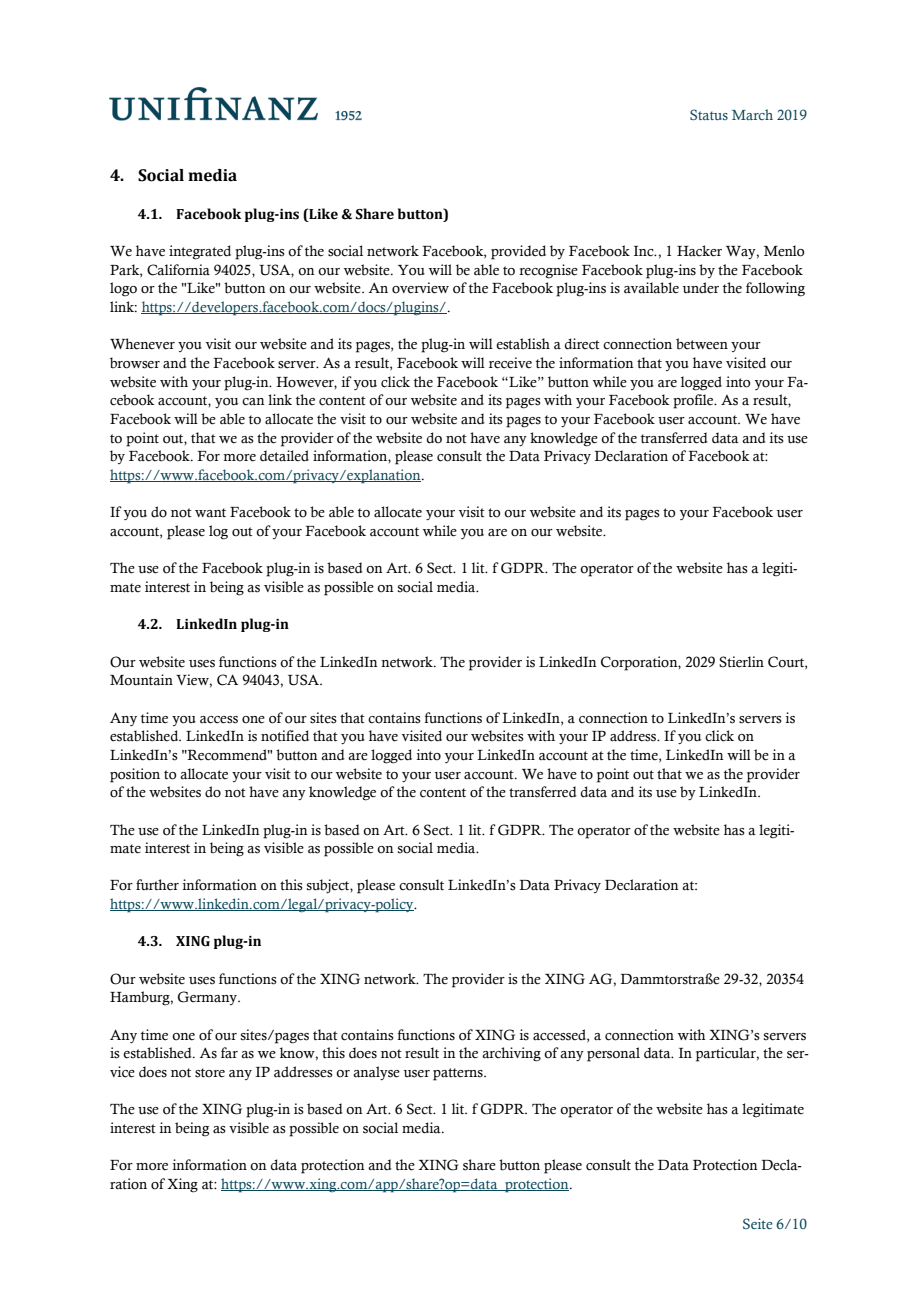 This screenshot has height=1309, width=924. Describe the element at coordinates (459, 1074) in the screenshot. I see `patterns` at that location.
